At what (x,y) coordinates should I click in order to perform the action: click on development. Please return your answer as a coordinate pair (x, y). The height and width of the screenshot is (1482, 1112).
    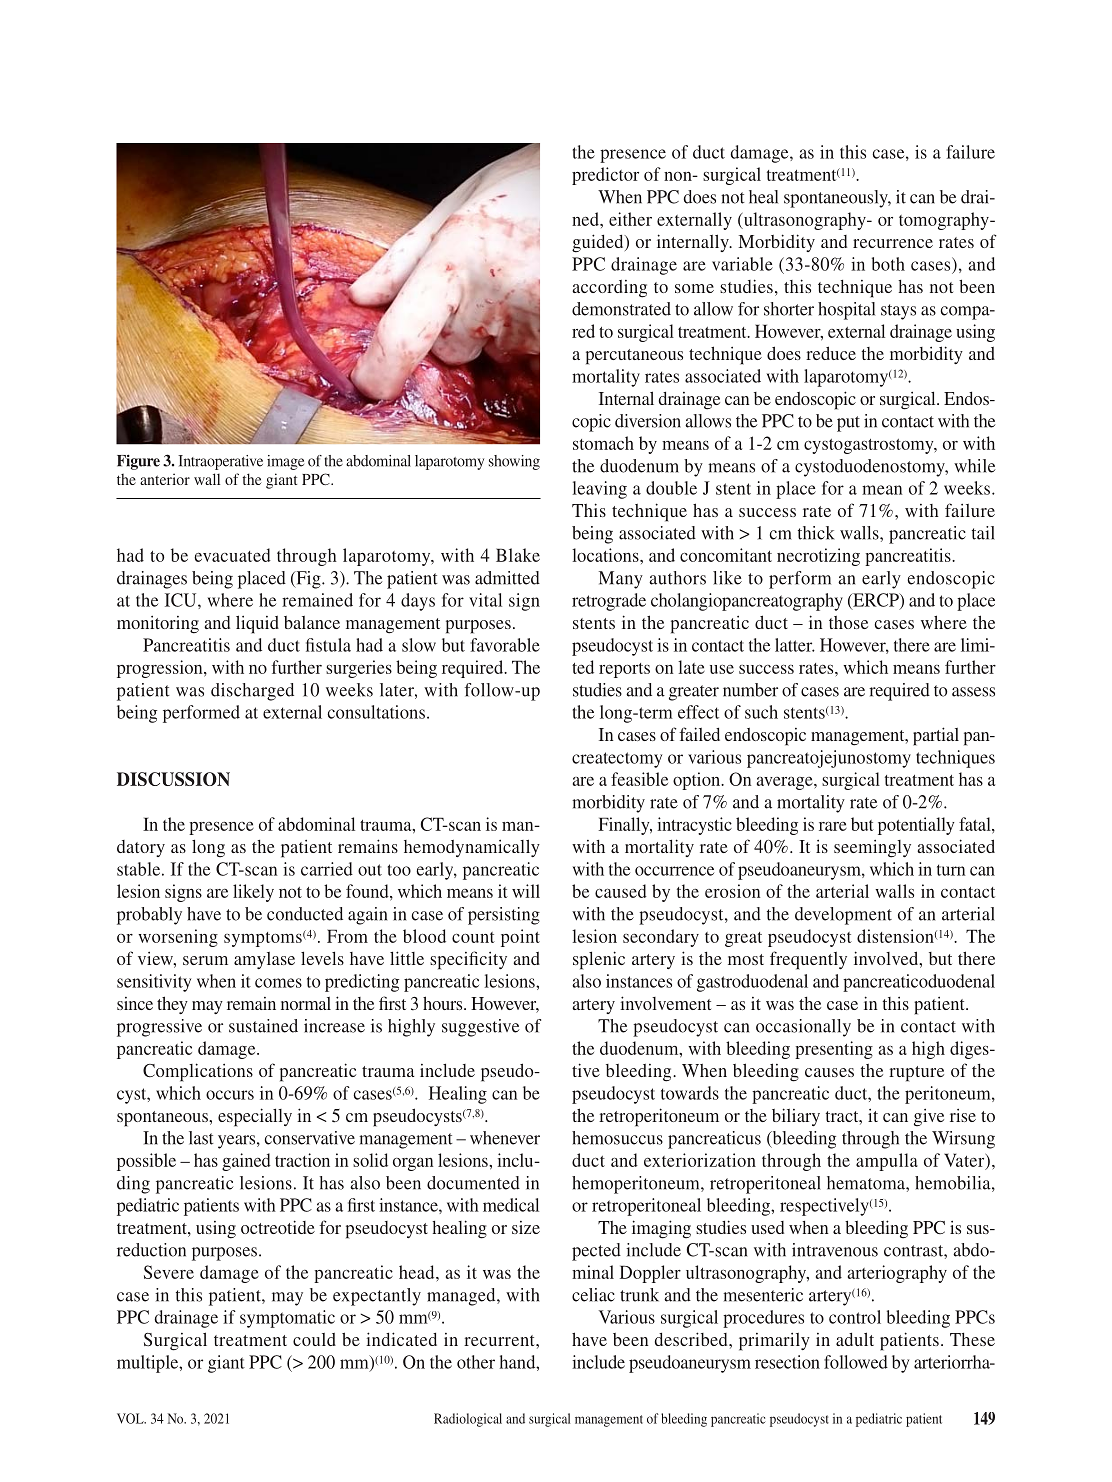
    Looking at the image, I should click on (843, 916).
